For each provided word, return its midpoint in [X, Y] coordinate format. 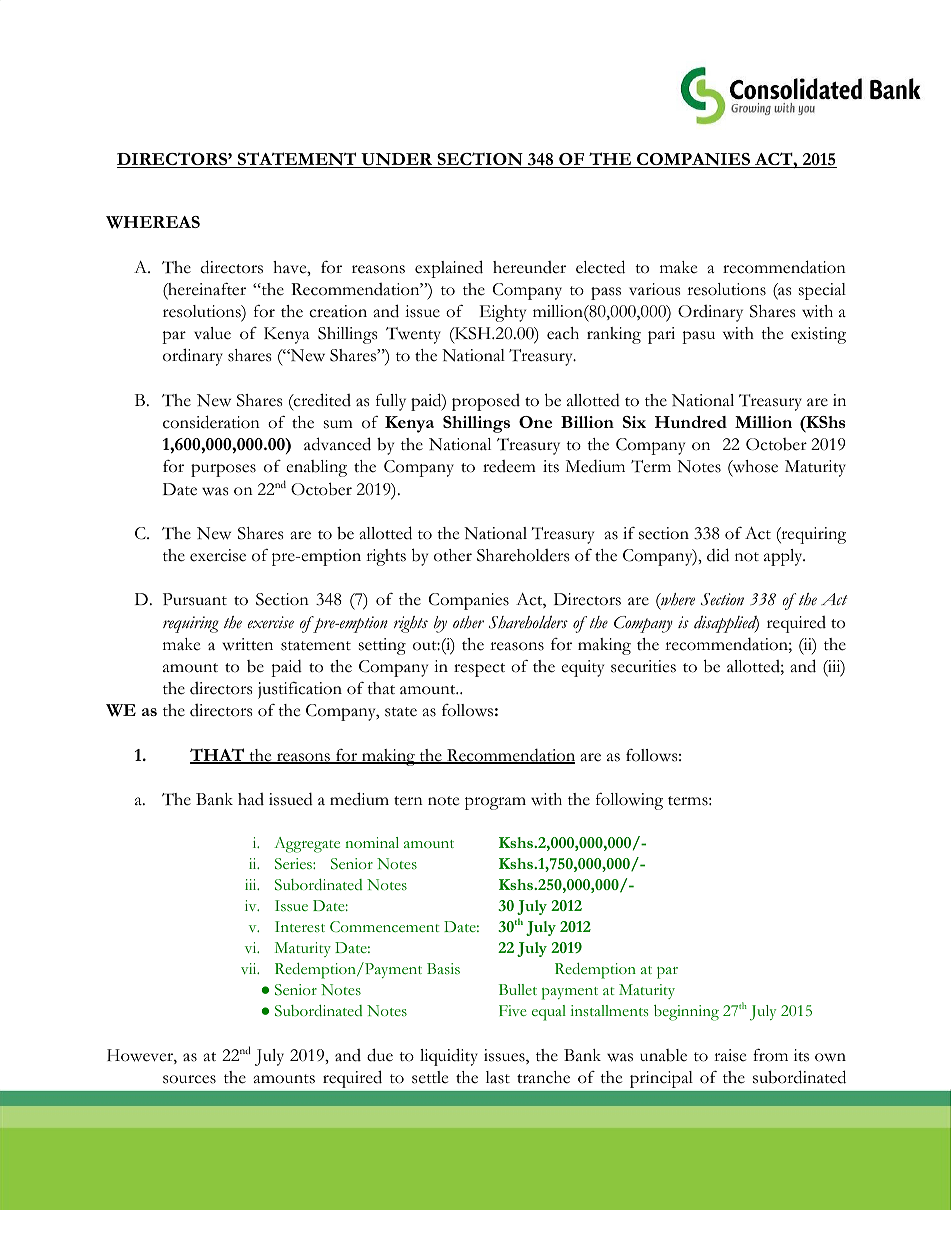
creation [338, 311]
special [822, 291]
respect [479, 670]
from [770, 1055]
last [498, 1077]
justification [300, 690]
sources [189, 1079]
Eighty [503, 313]
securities [643, 666]
